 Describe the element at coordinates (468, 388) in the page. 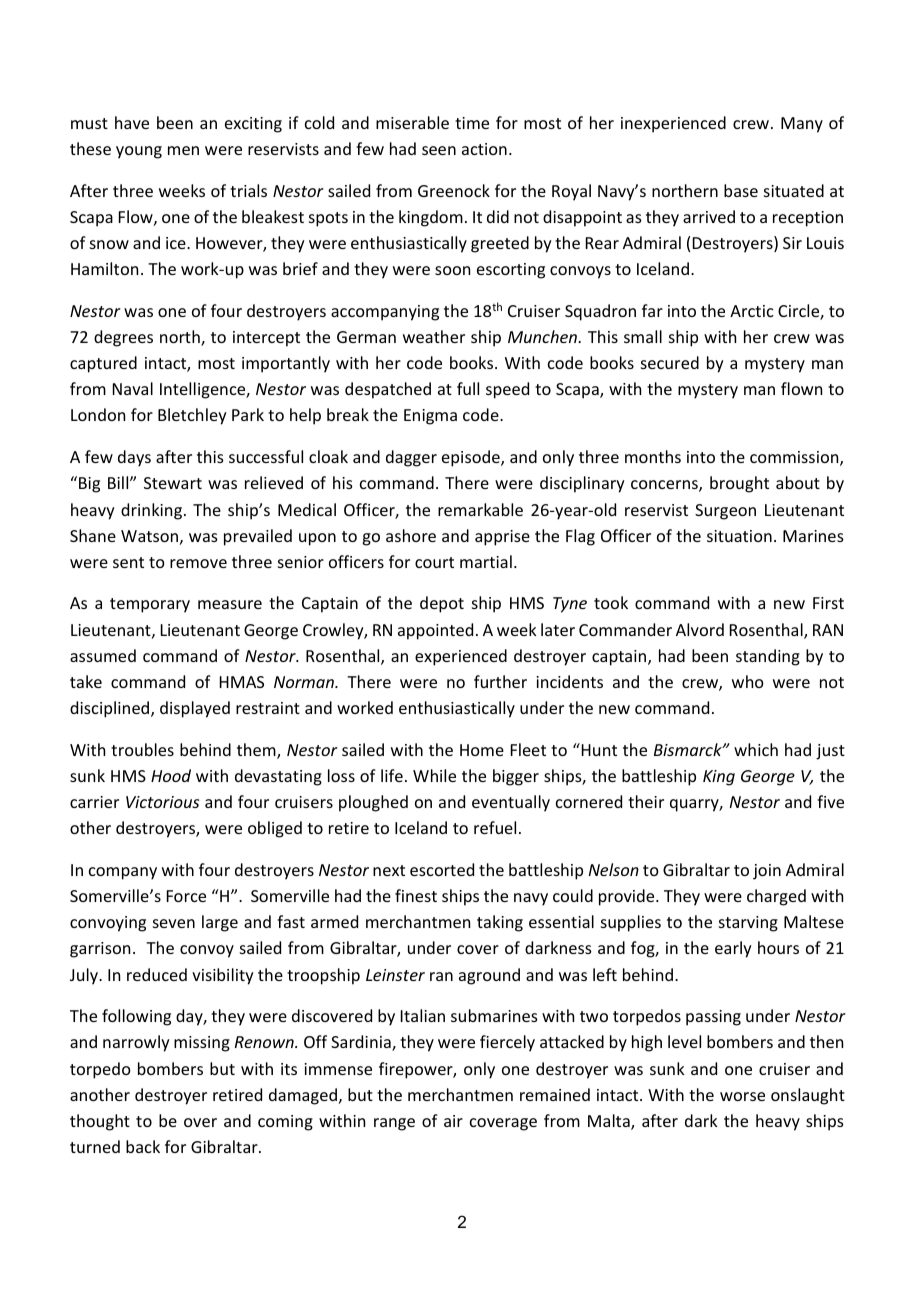

I see `full` at that location.
